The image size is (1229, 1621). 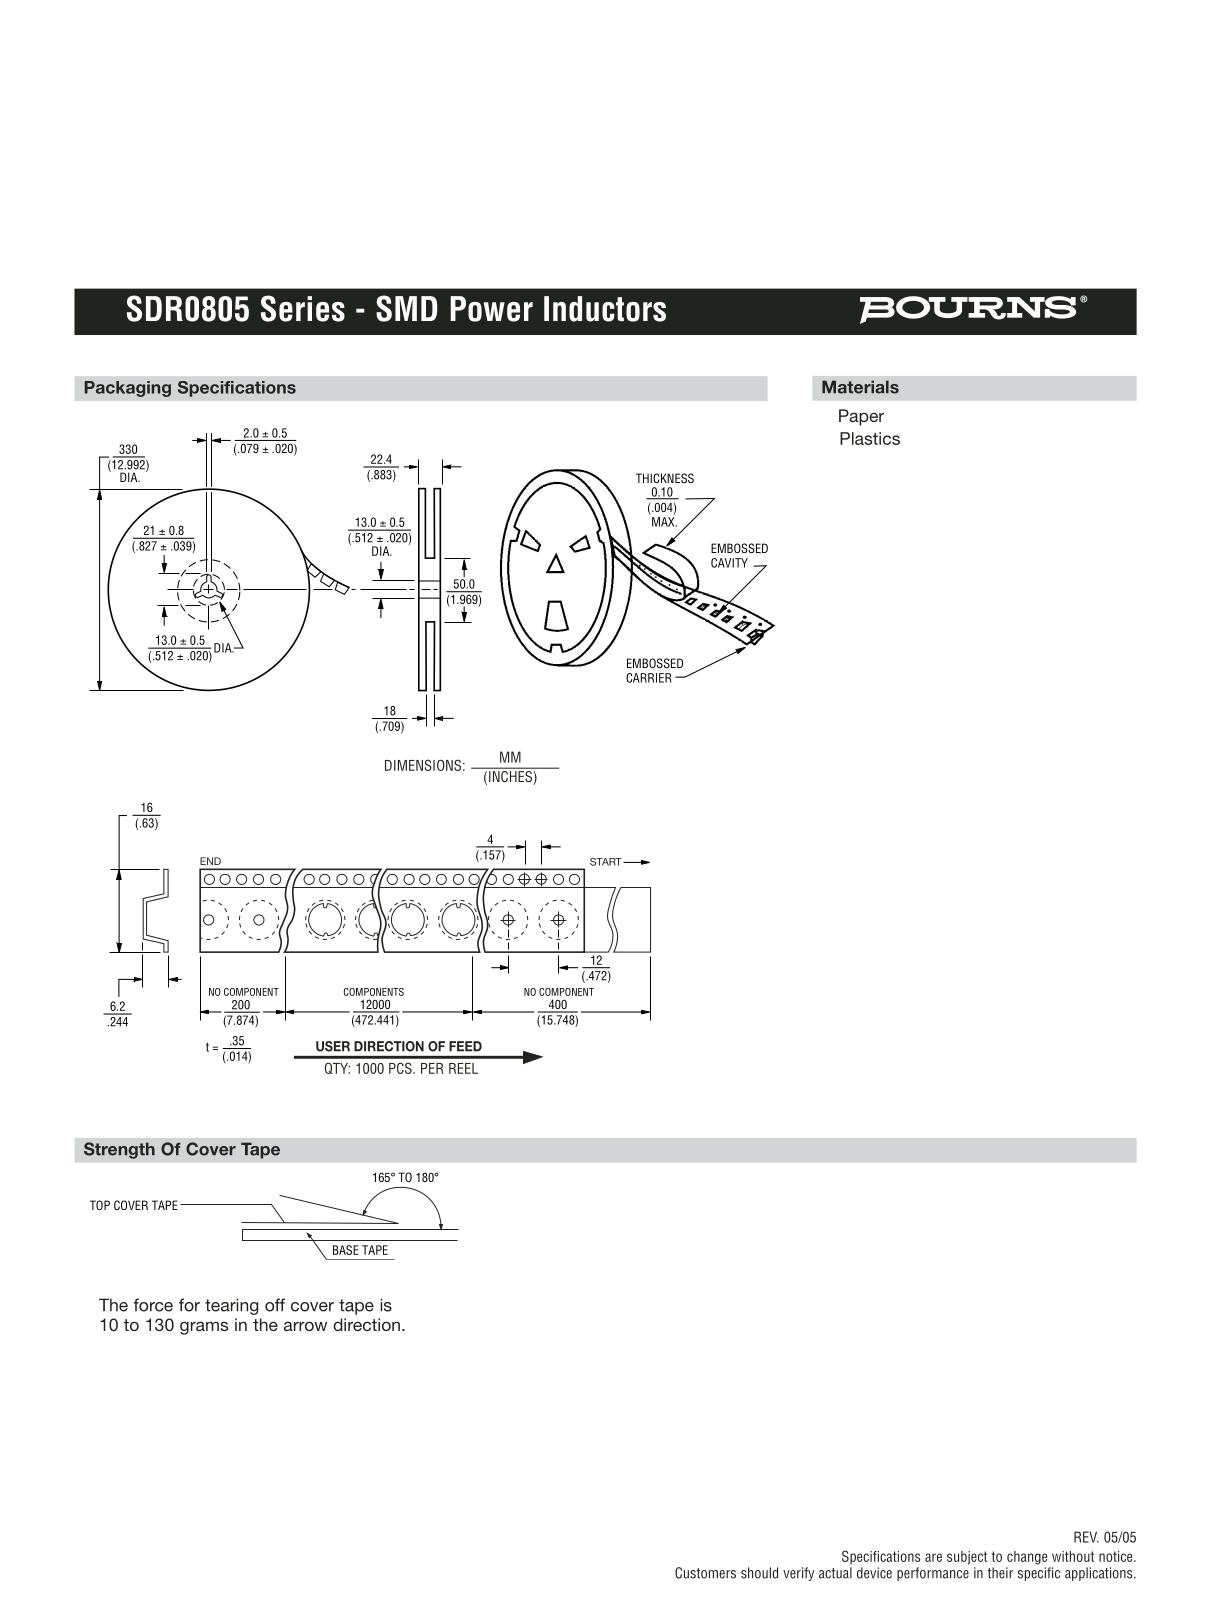 I want to click on grams, so click(x=204, y=1328).
